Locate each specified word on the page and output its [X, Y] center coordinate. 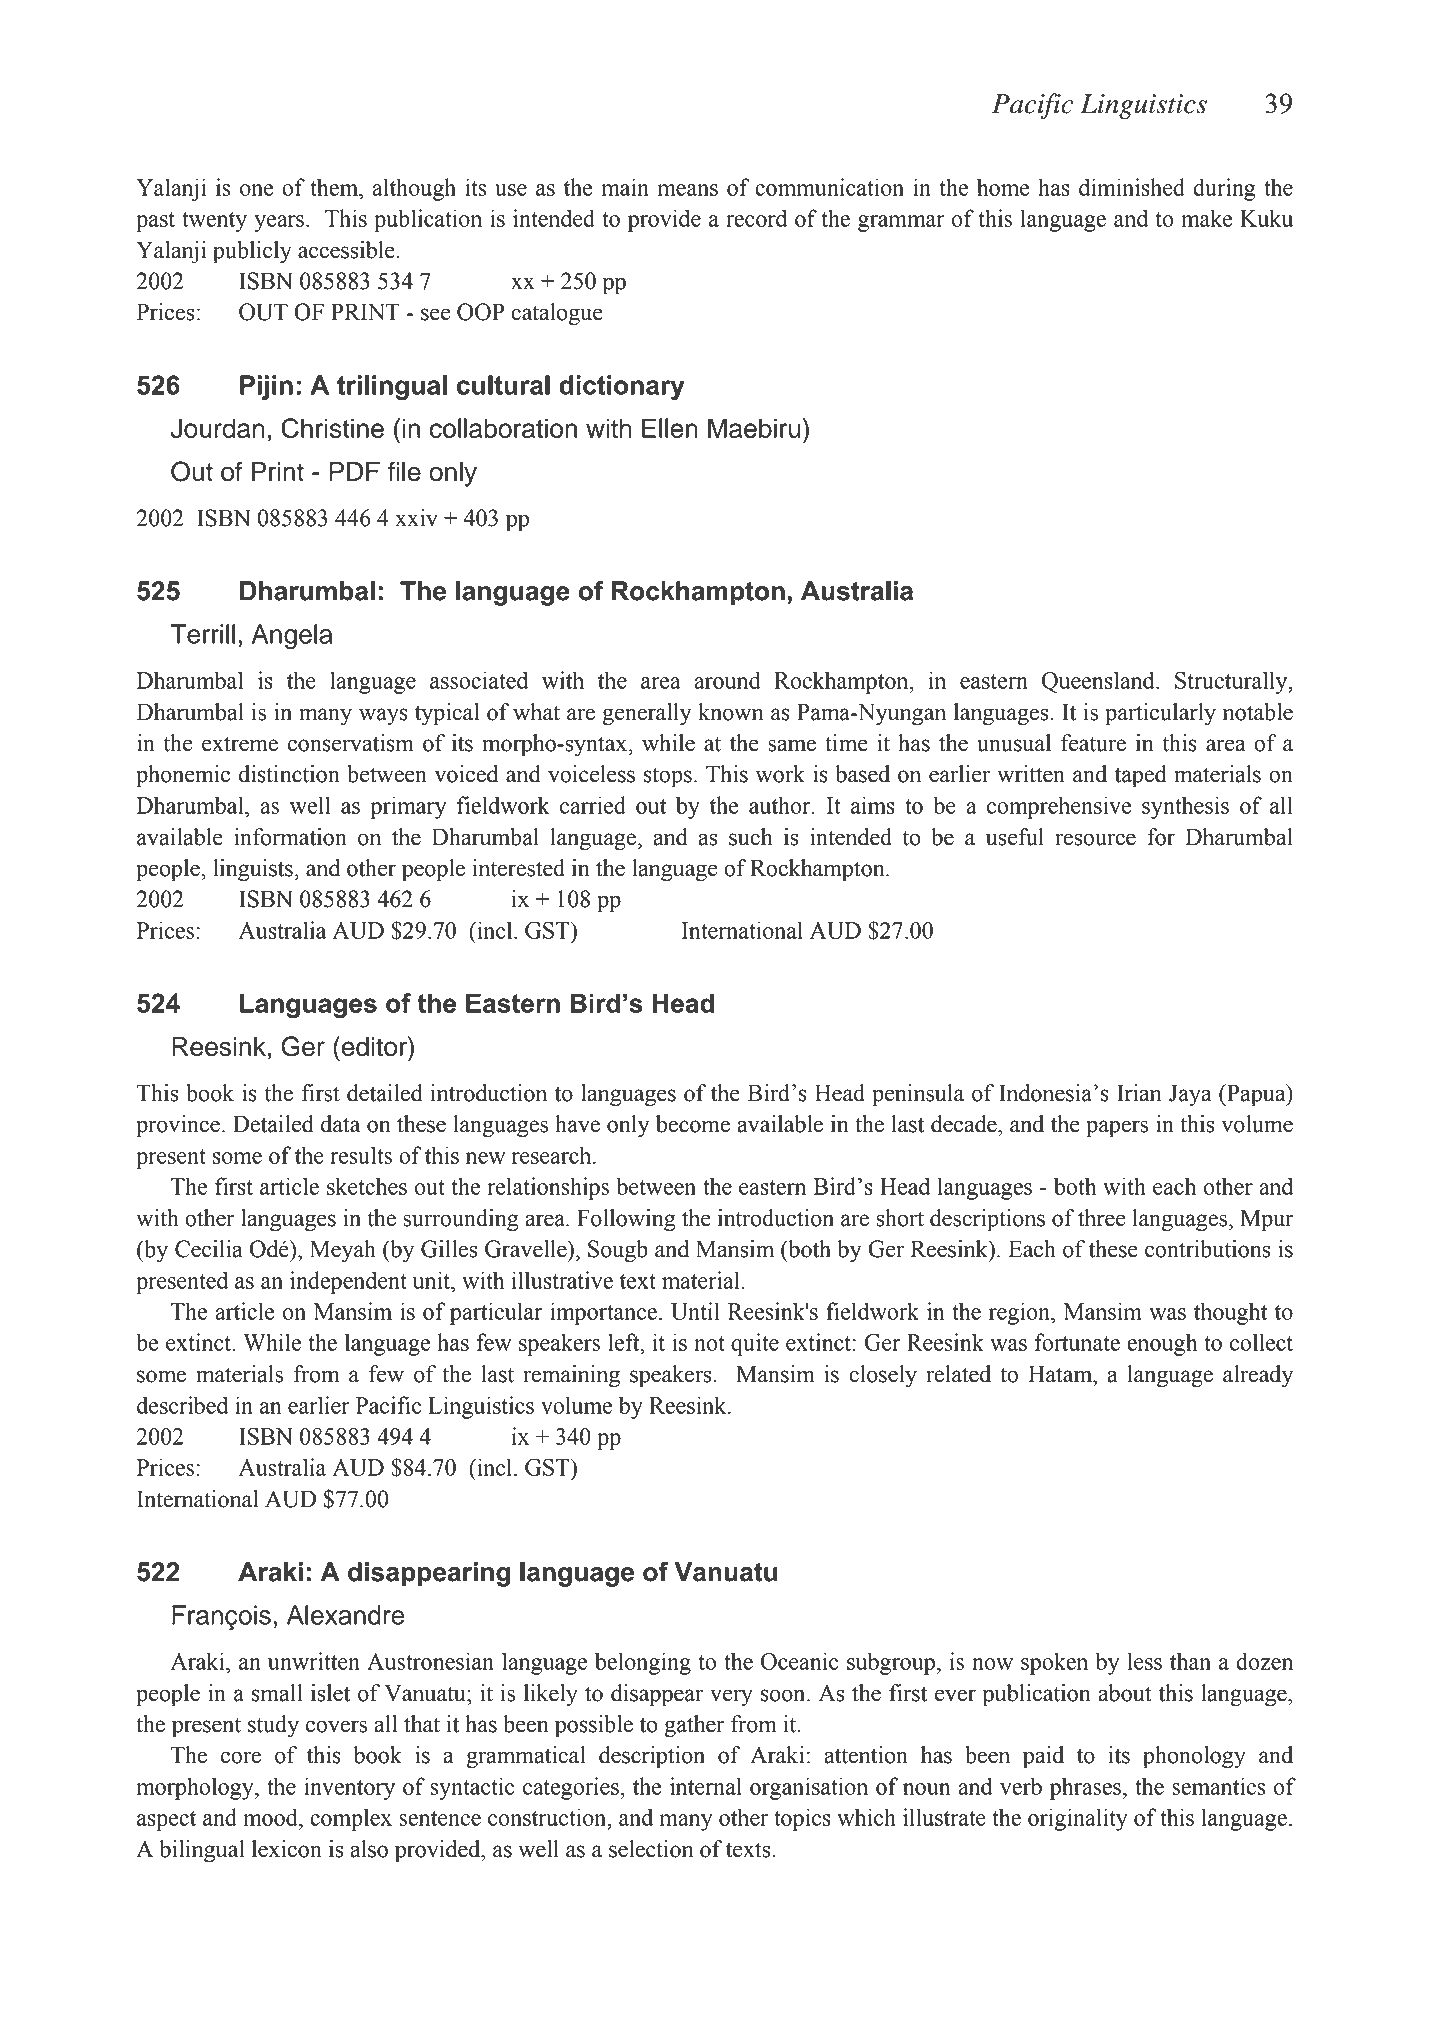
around [727, 680]
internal [706, 1786]
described [182, 1405]
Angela [292, 637]
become [693, 1124]
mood [271, 1818]
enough [1162, 1344]
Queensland [1099, 682]
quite [755, 1344]
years [279, 223]
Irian [1139, 1093]
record [756, 218]
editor [374, 1046]
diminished [1132, 187]
